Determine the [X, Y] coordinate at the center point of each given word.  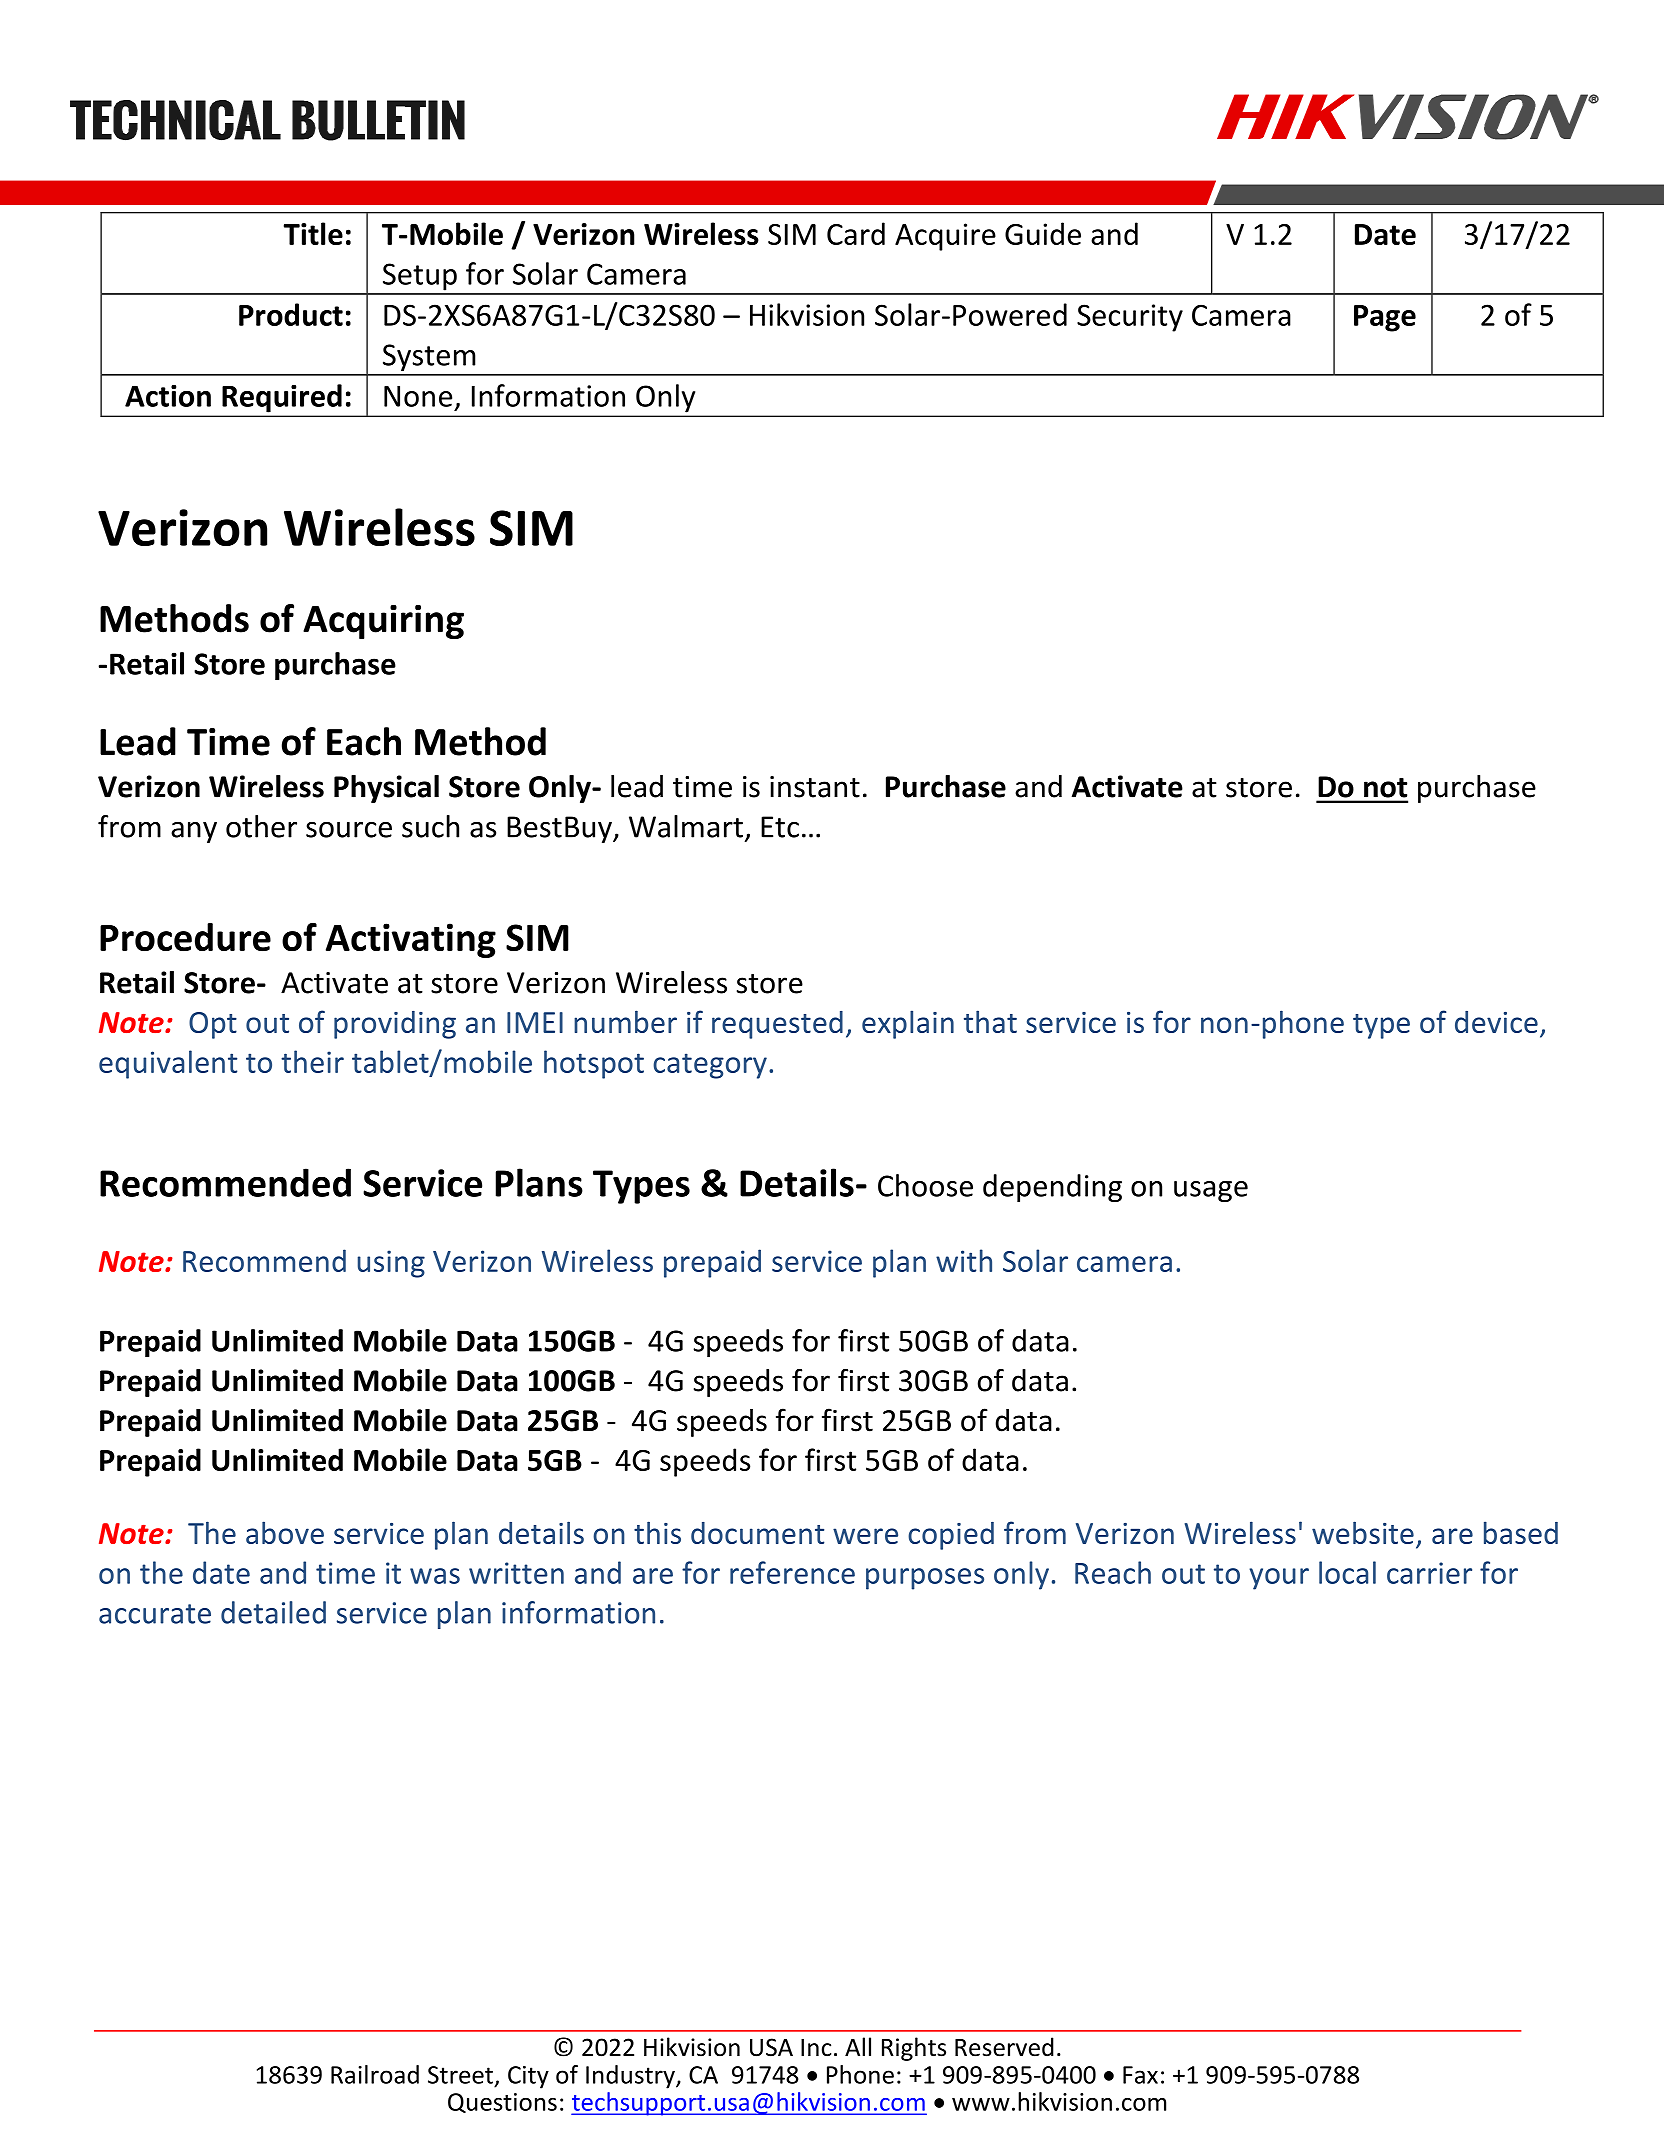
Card [856, 233]
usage [1211, 1191]
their [312, 1061]
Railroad [375, 2074]
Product [291, 314]
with [964, 1260]
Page [1385, 318]
